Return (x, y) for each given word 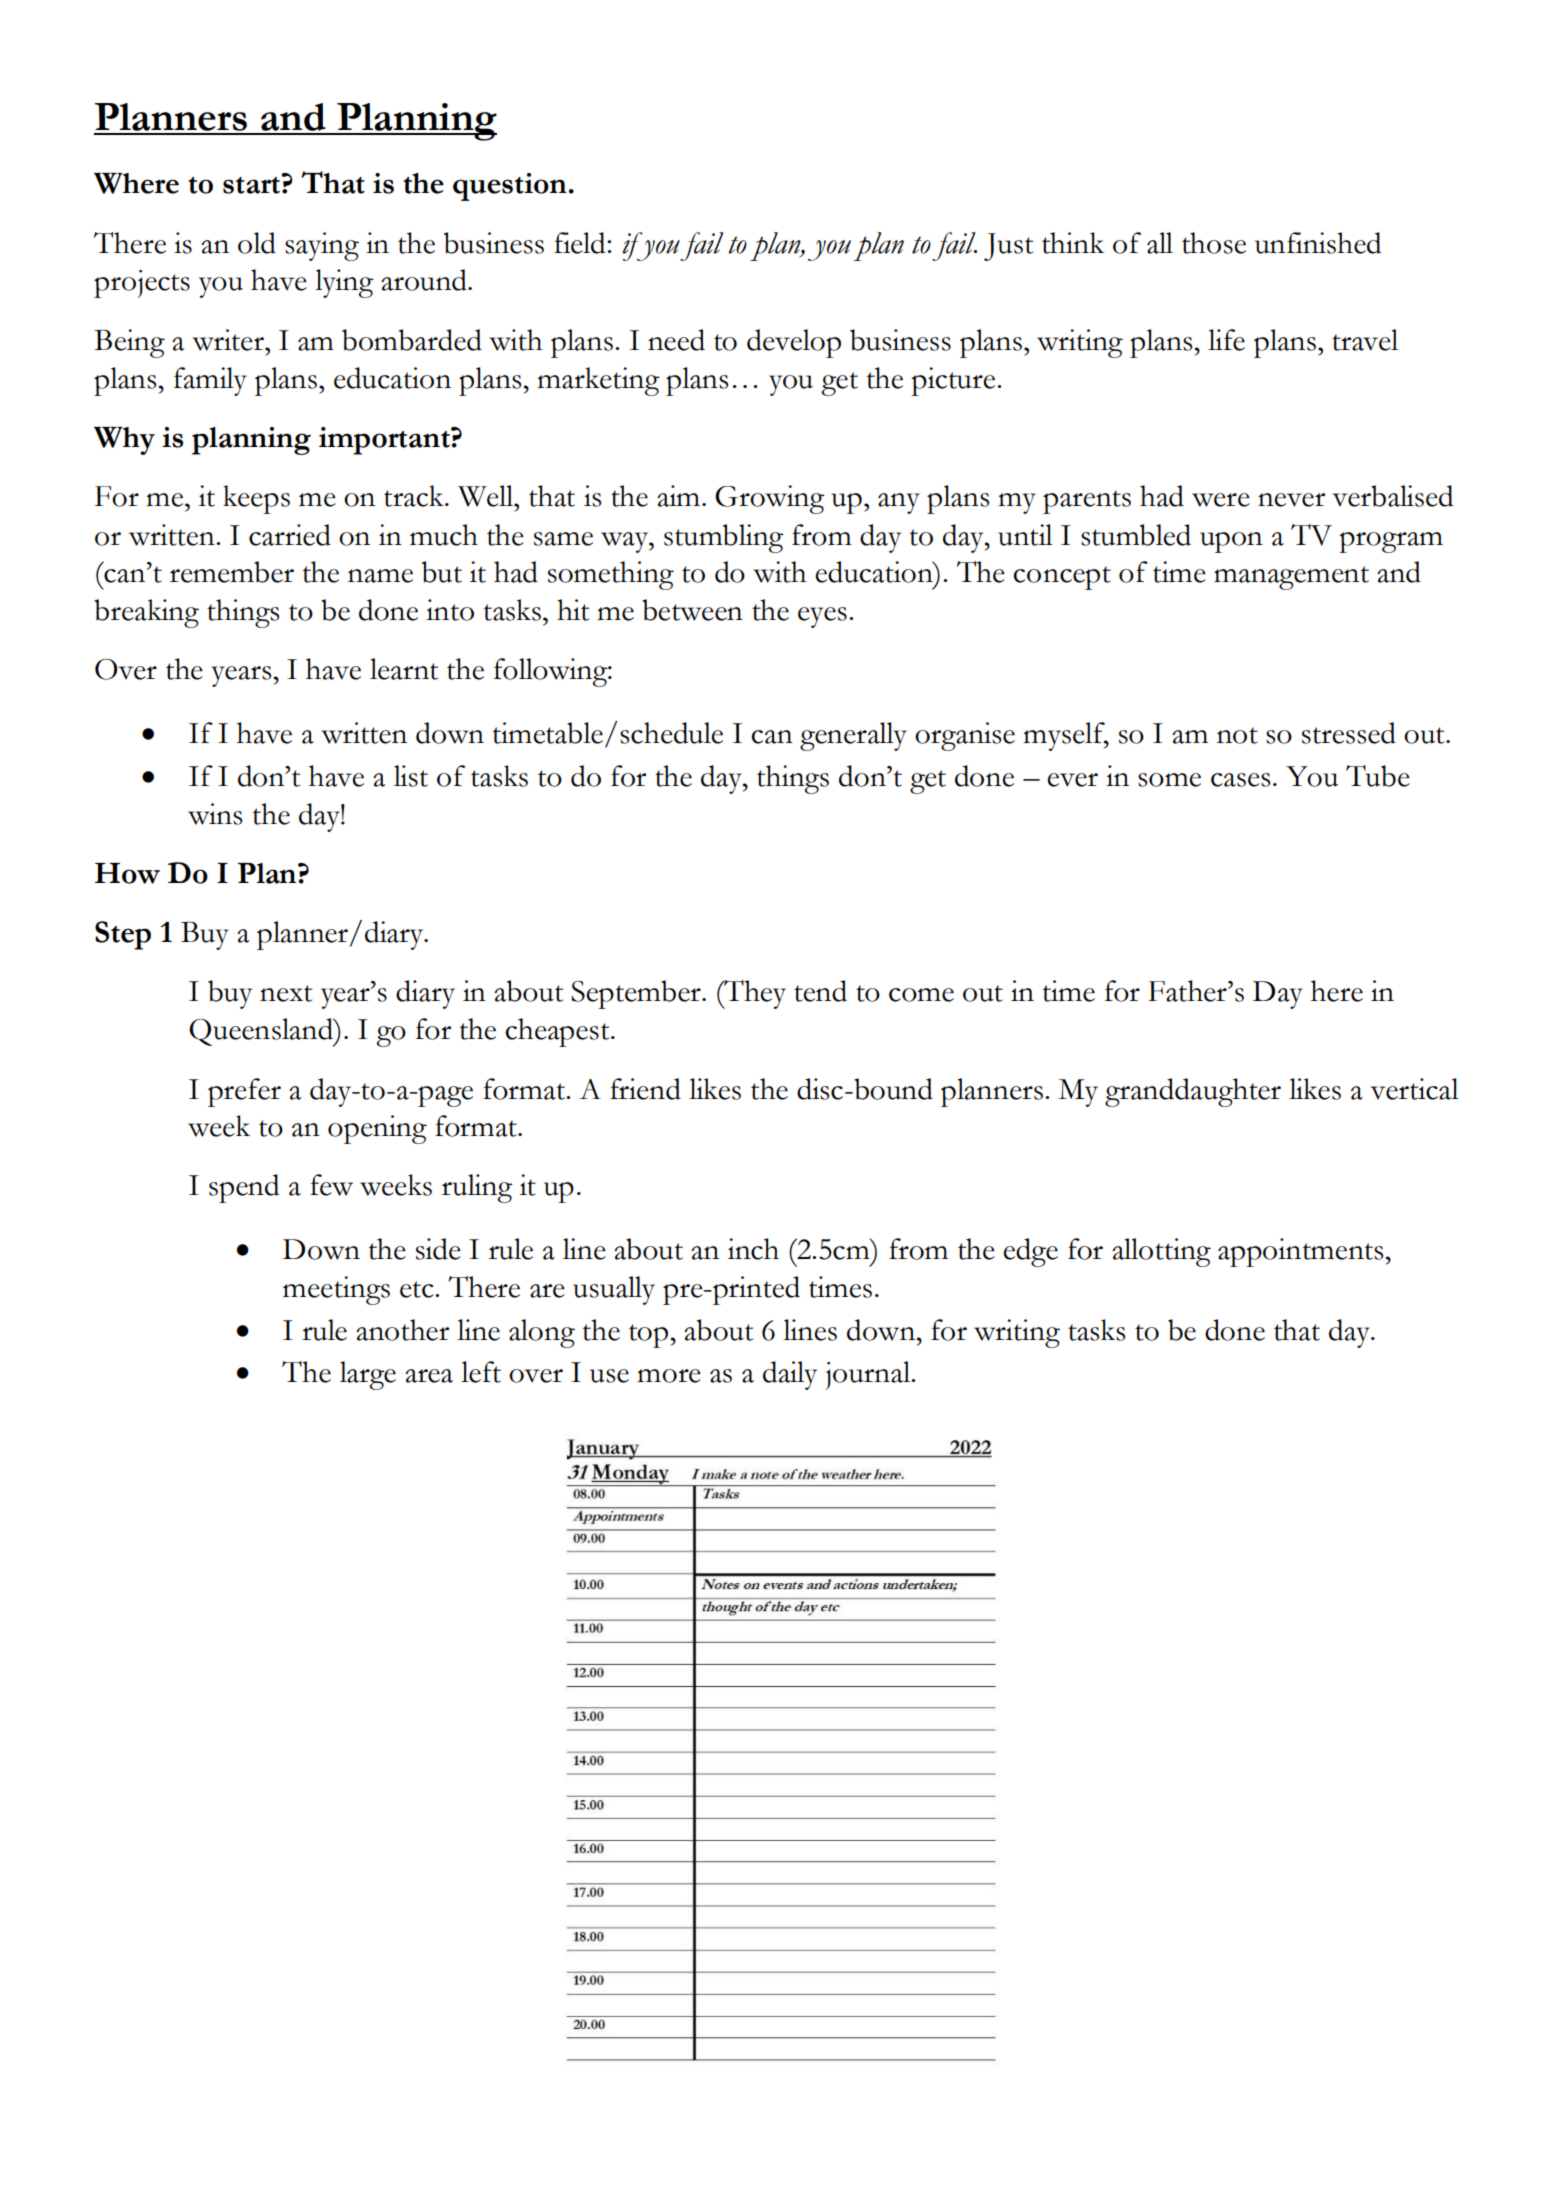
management (1291, 578)
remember (232, 572)
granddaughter (1193, 1092)
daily (790, 1375)
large (368, 1375)
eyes (822, 617)
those (1214, 243)
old (257, 243)
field (581, 243)
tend (820, 991)
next (286, 993)
